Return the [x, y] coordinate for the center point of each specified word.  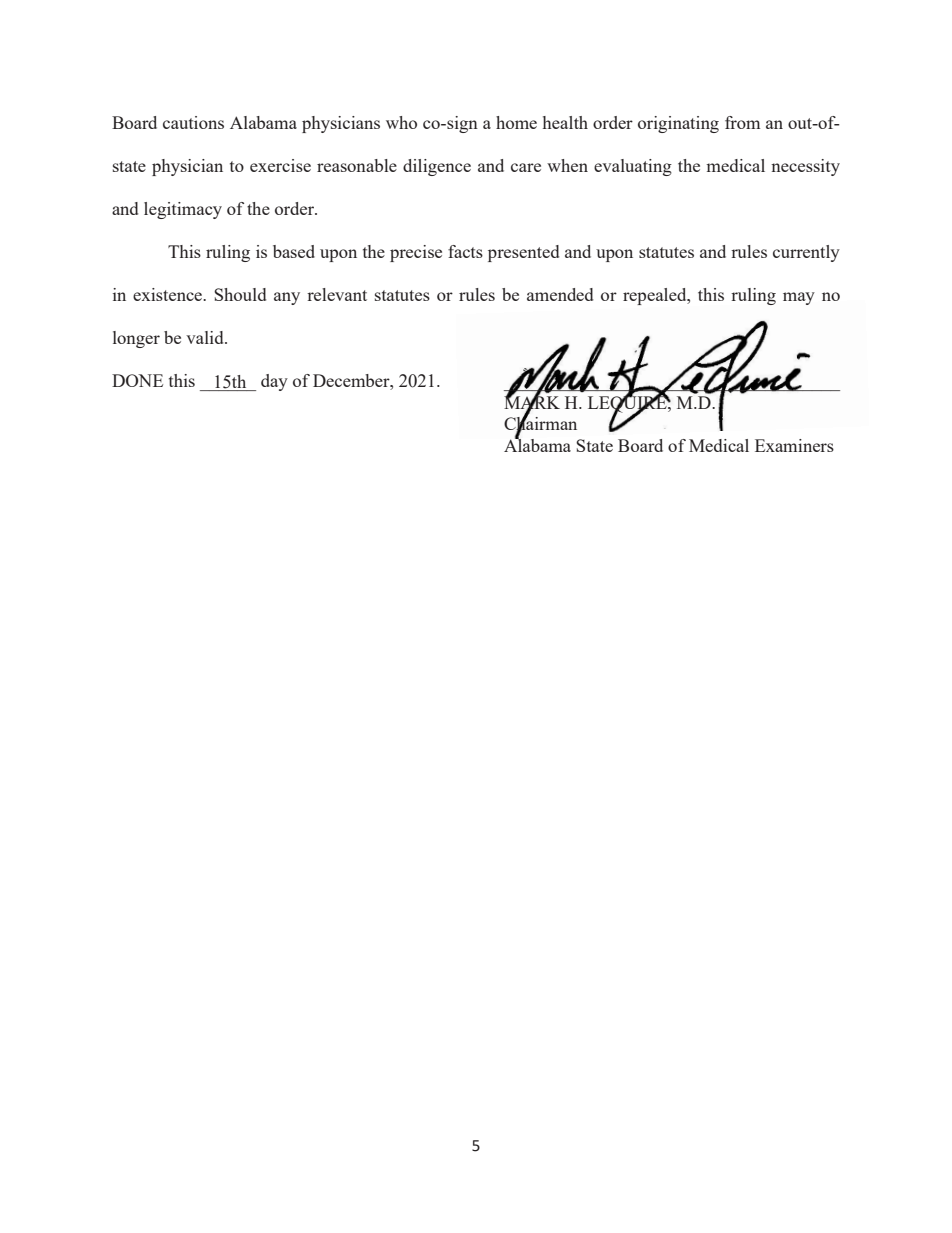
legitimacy [183, 210]
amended [560, 294]
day [274, 382]
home [516, 122]
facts [465, 251]
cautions [193, 122]
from [742, 122]
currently [806, 253]
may [799, 298]
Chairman [540, 424]
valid [206, 337]
